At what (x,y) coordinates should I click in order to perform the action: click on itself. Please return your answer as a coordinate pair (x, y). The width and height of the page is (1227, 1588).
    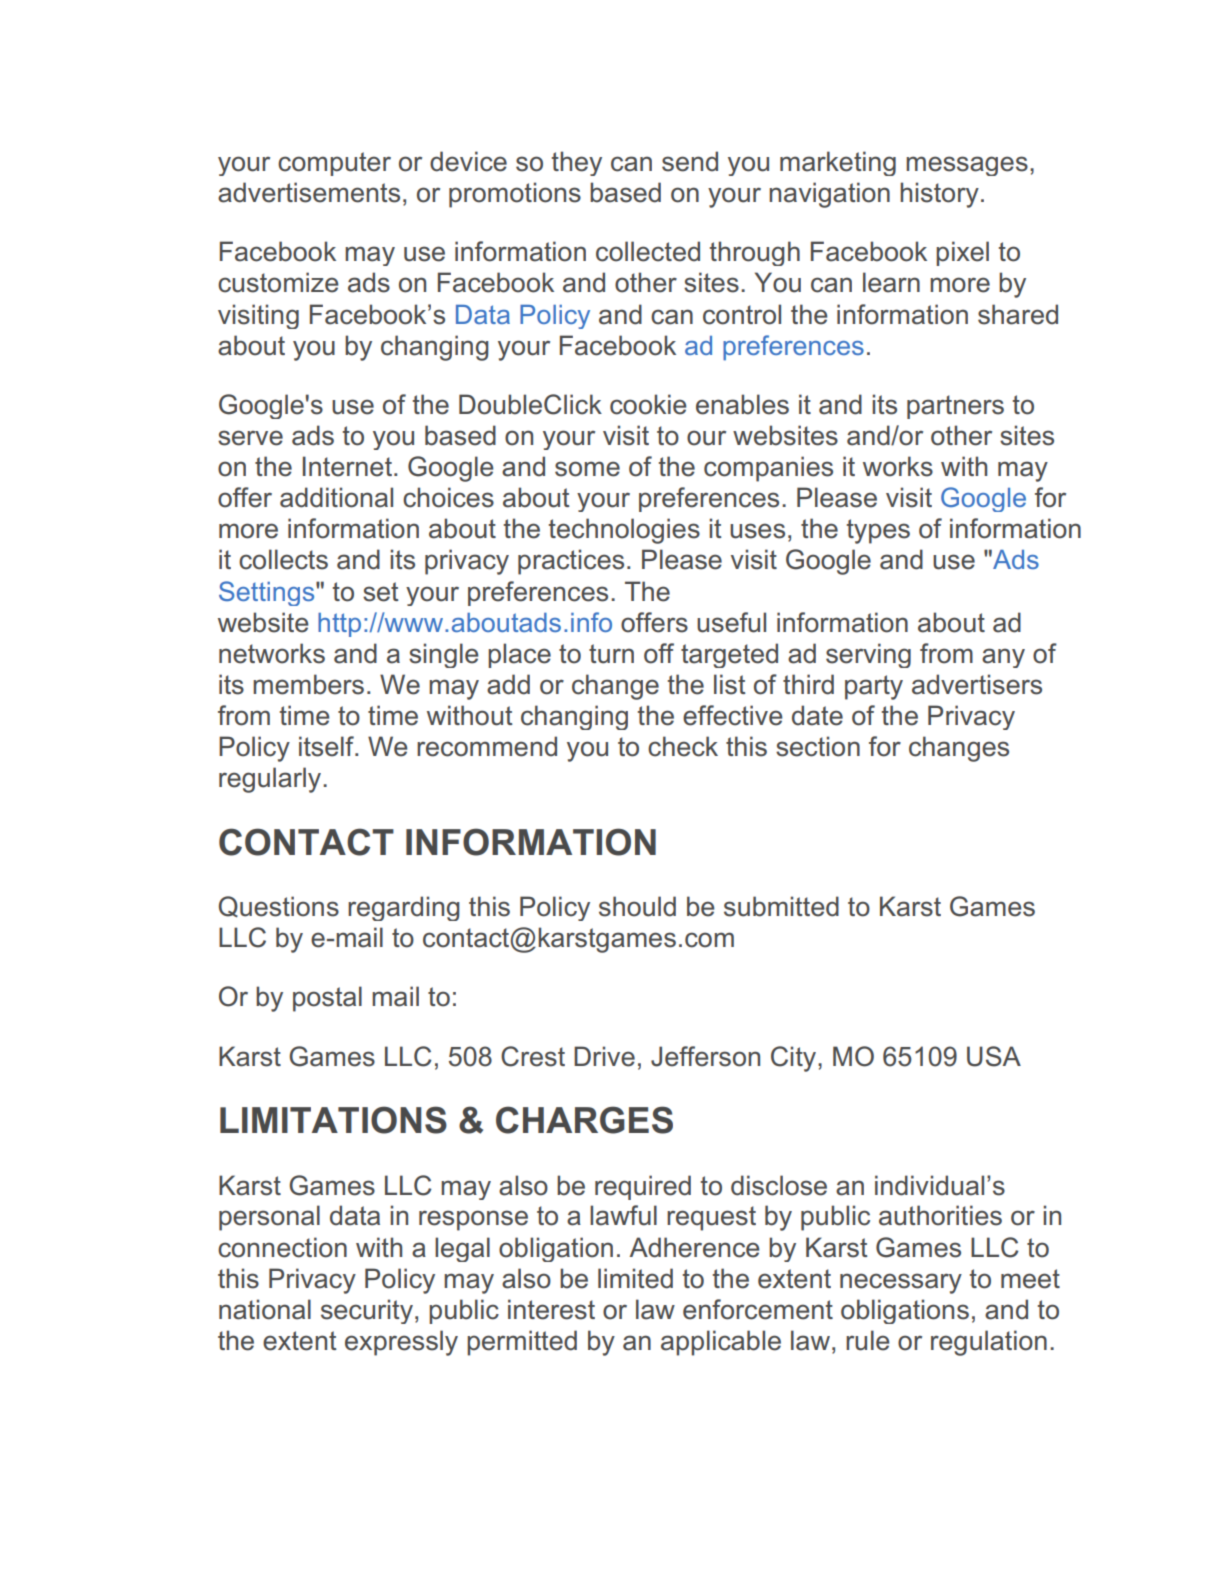
    Looking at the image, I should click on (327, 746).
